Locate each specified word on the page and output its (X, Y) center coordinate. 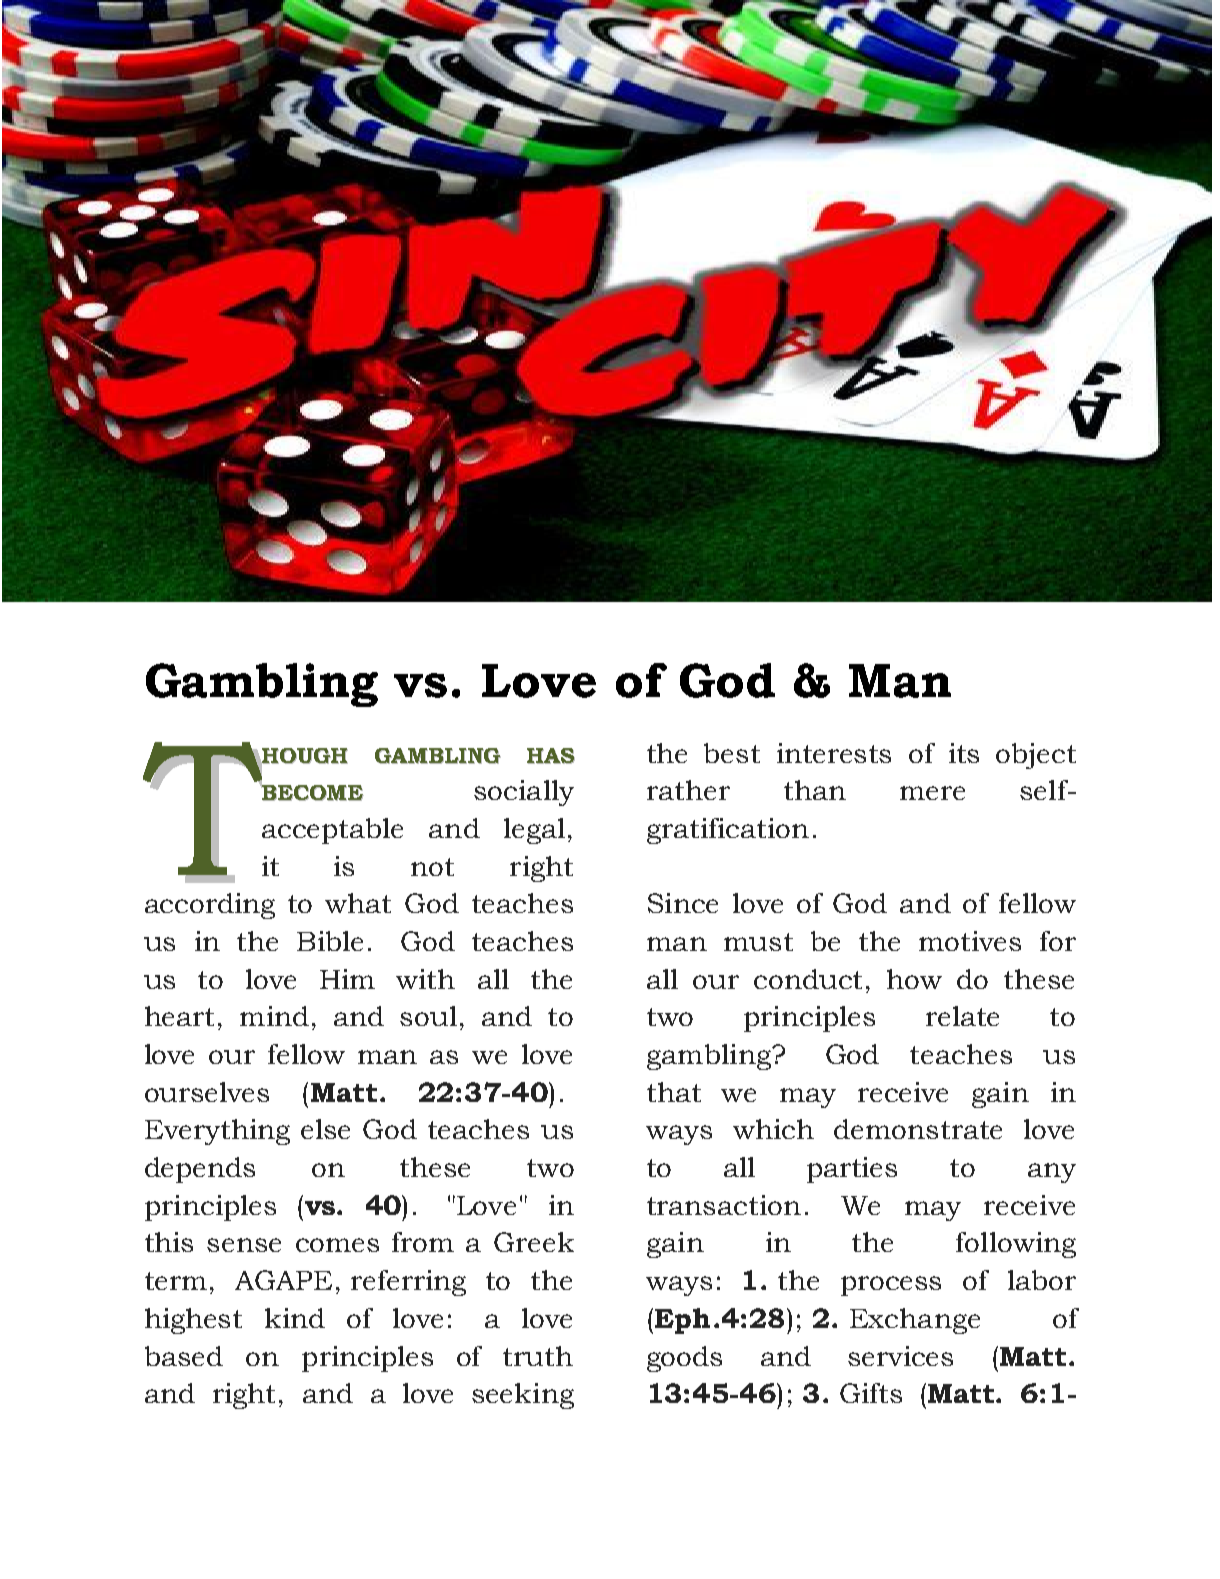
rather (688, 790)
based (184, 1356)
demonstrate (918, 1129)
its (964, 753)
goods (684, 1359)
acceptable (332, 831)
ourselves (207, 1092)
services (900, 1356)
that (674, 1092)
